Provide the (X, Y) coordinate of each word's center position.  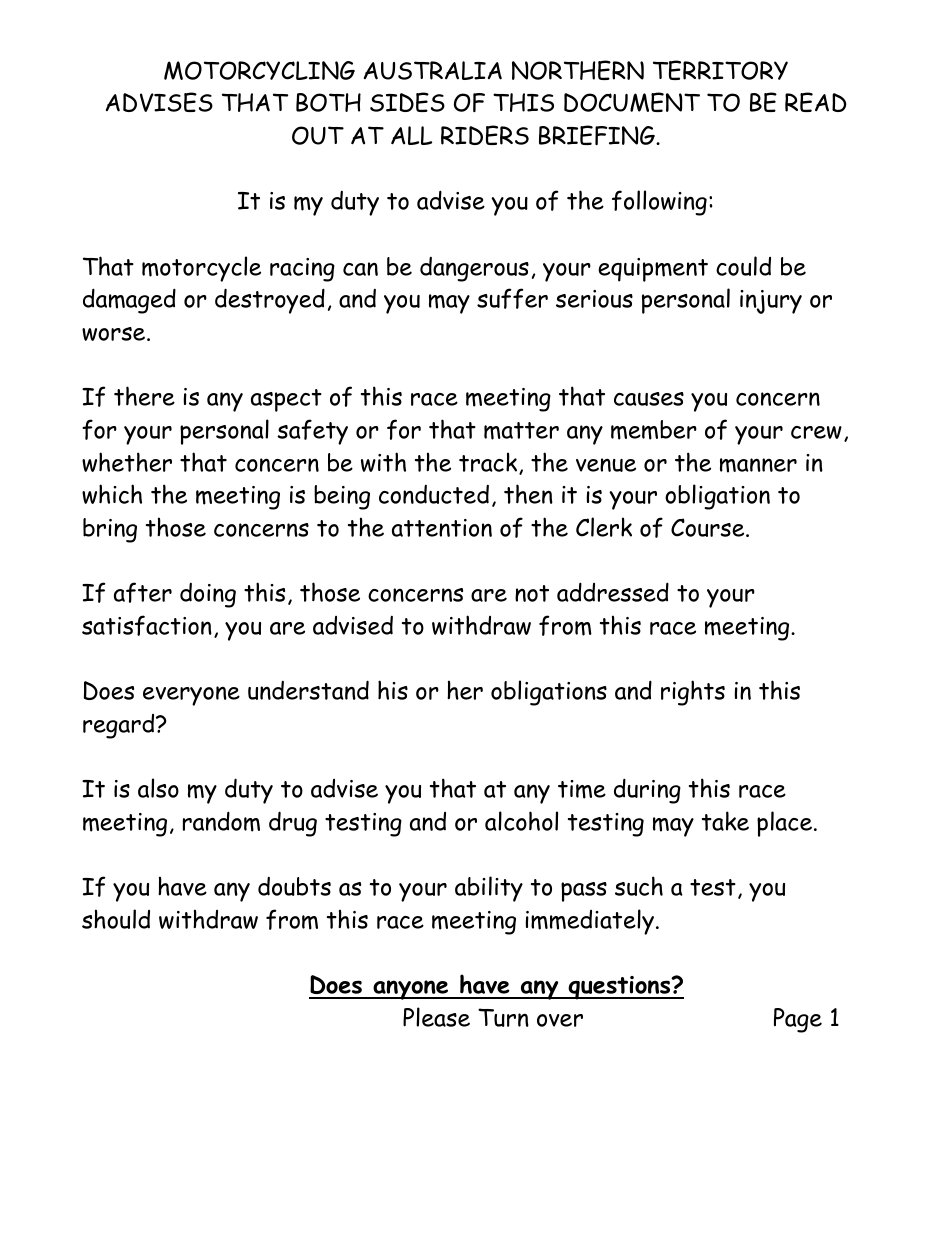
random (221, 821)
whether (127, 462)
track (489, 463)
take (725, 821)
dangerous (474, 269)
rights (693, 693)
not (532, 593)
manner (758, 465)
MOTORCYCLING (259, 70)
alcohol (521, 821)
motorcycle (201, 269)
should (116, 919)
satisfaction (147, 625)
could (743, 266)
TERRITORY (720, 70)
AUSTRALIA (433, 70)
